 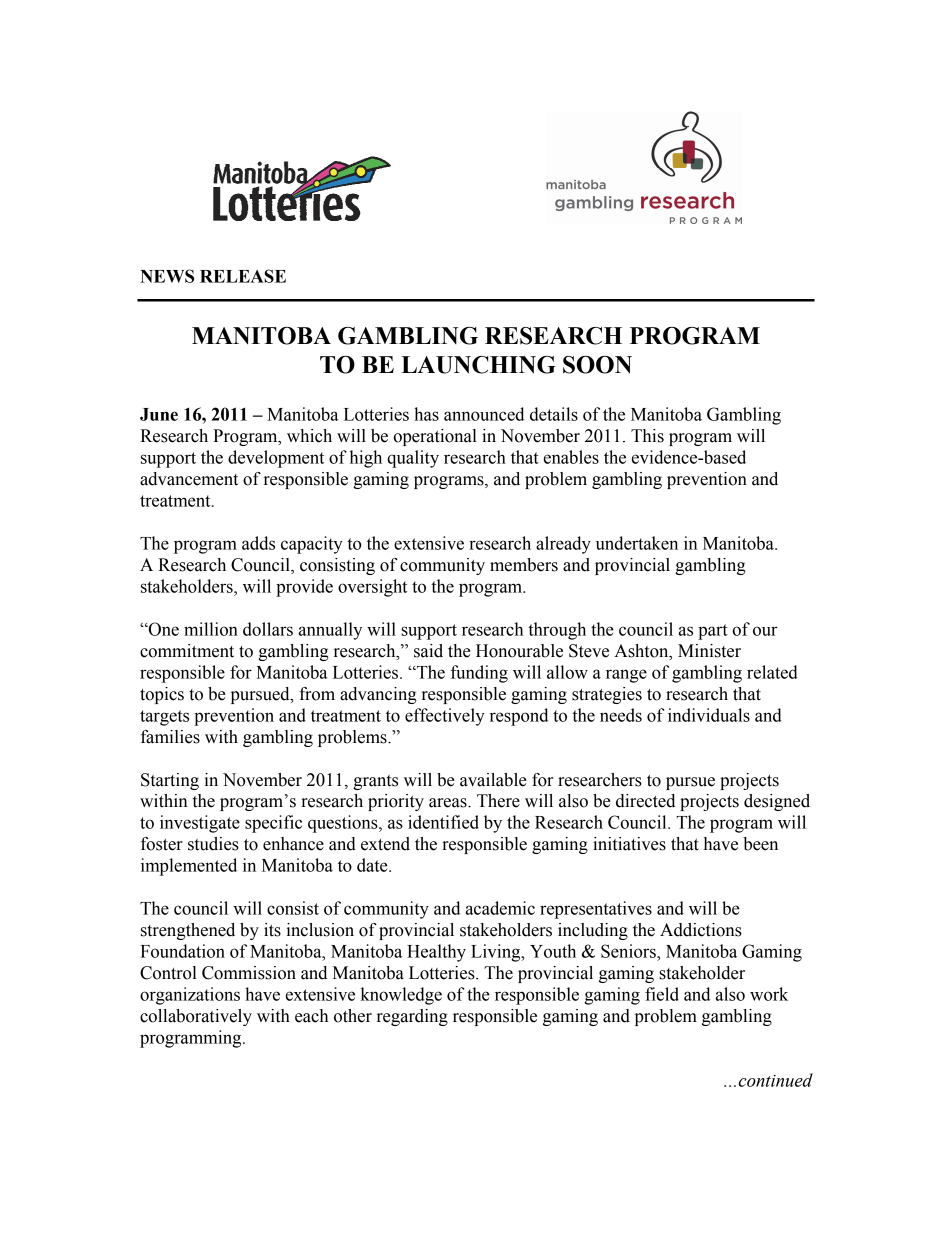 I want to click on million, so click(x=211, y=629).
